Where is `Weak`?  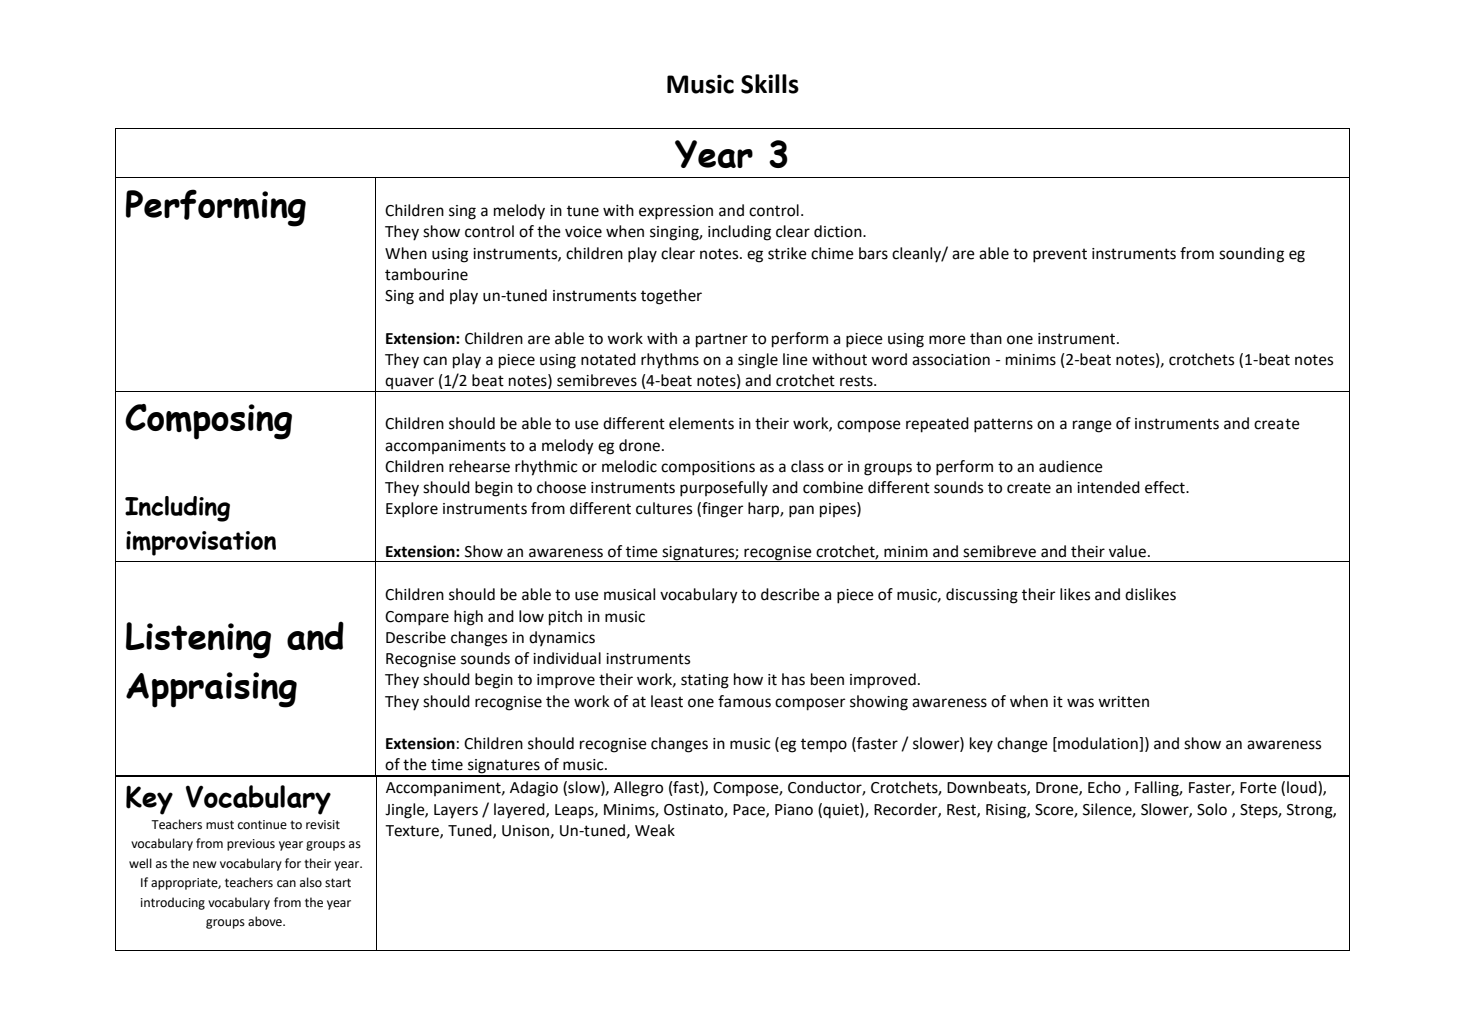 Weak is located at coordinates (655, 830).
